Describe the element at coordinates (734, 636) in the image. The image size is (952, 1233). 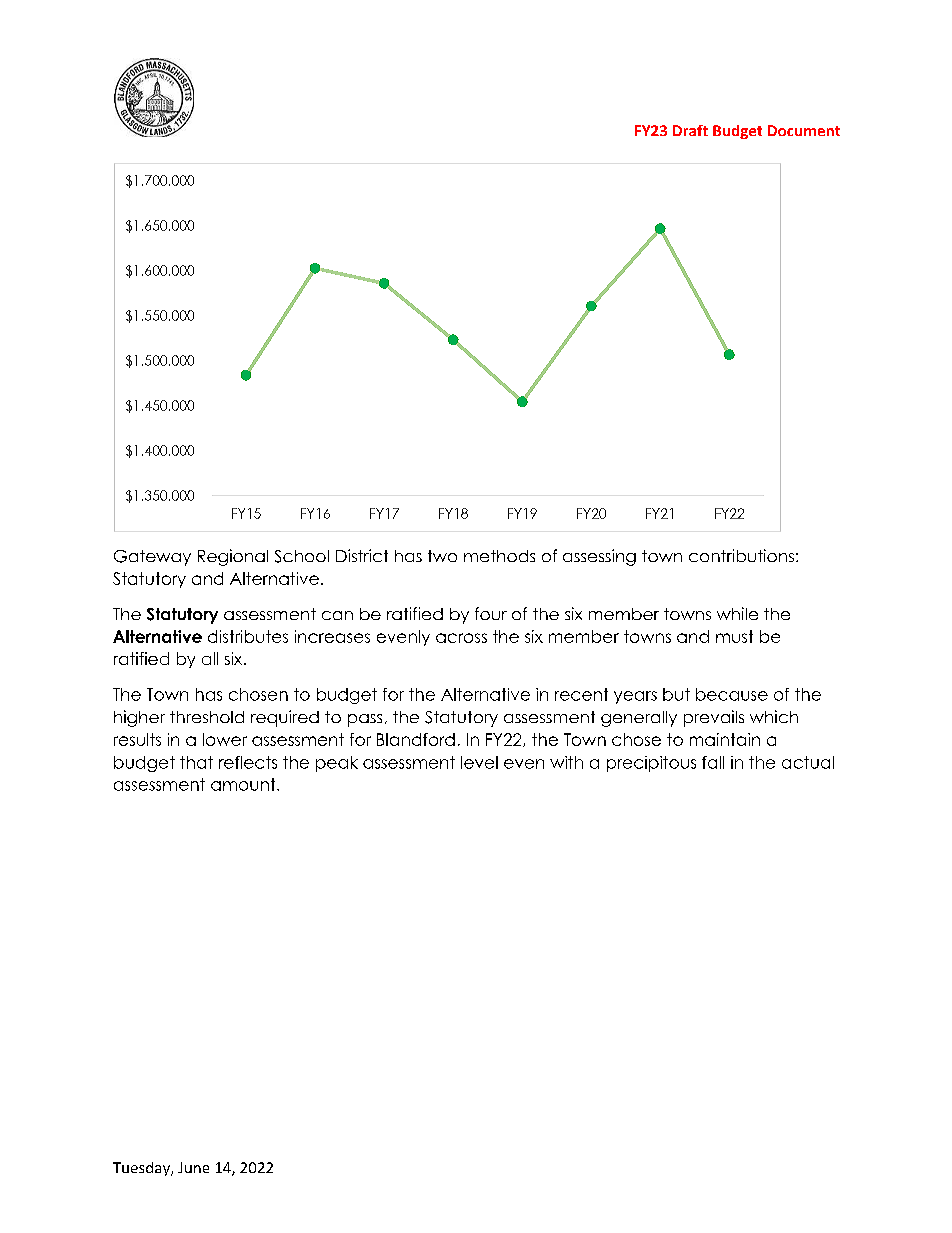
I see `must` at that location.
